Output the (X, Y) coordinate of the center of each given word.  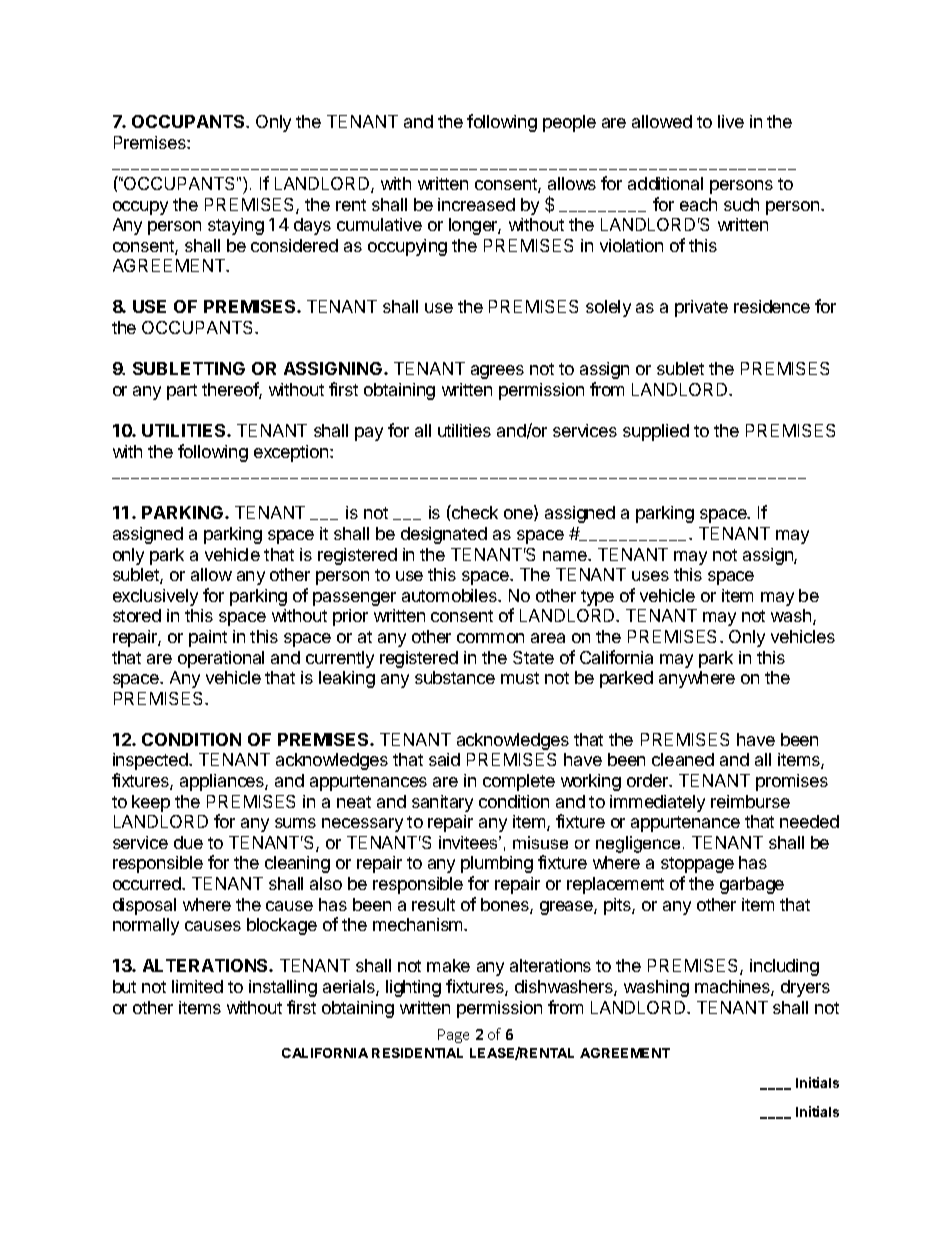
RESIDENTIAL (417, 1053)
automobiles (450, 595)
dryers (805, 988)
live (731, 121)
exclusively (155, 597)
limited (197, 986)
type (597, 598)
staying (236, 226)
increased (476, 204)
